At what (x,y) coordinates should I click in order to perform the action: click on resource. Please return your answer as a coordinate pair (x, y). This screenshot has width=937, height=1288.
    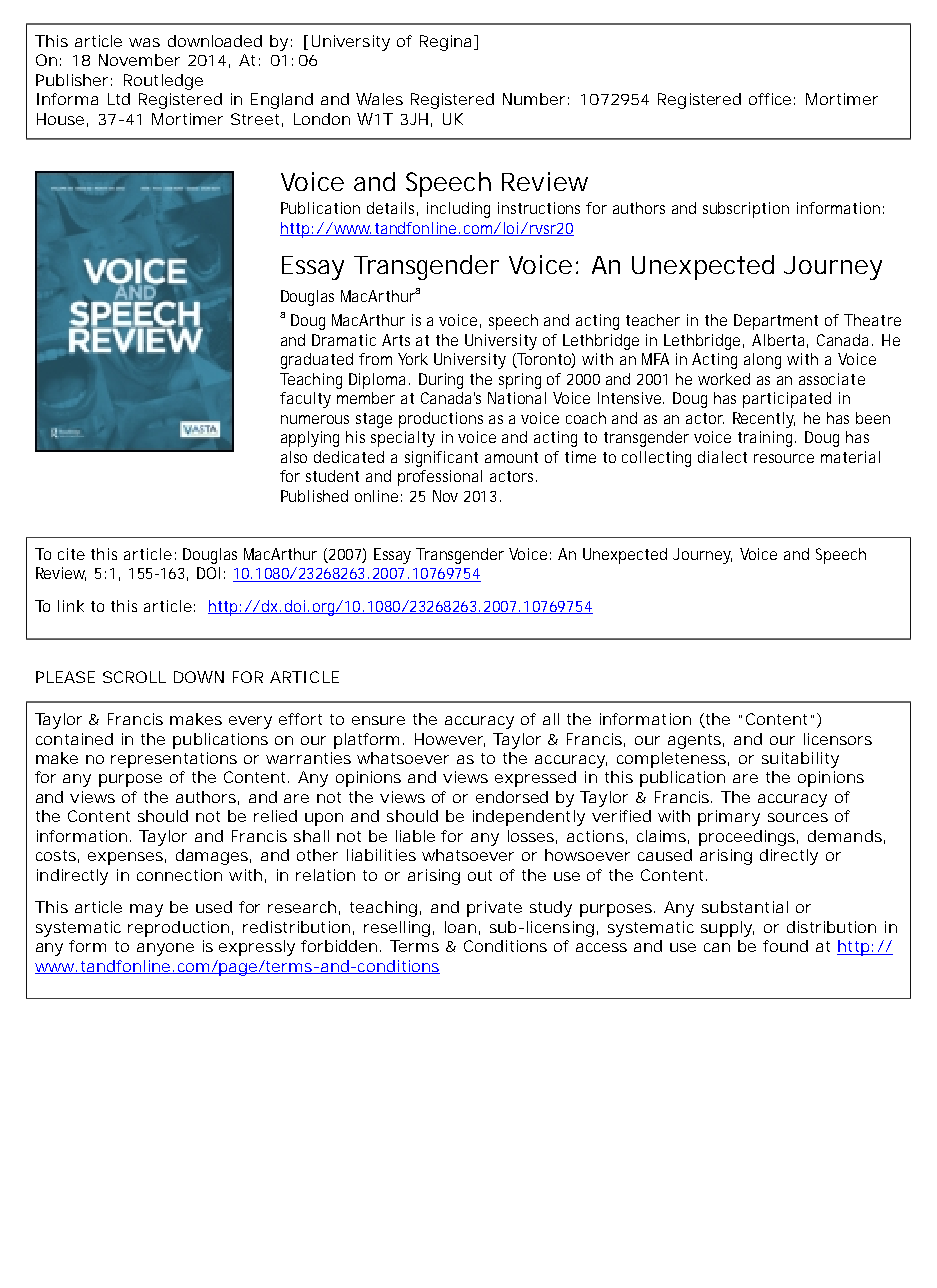
    Looking at the image, I should click on (784, 458).
